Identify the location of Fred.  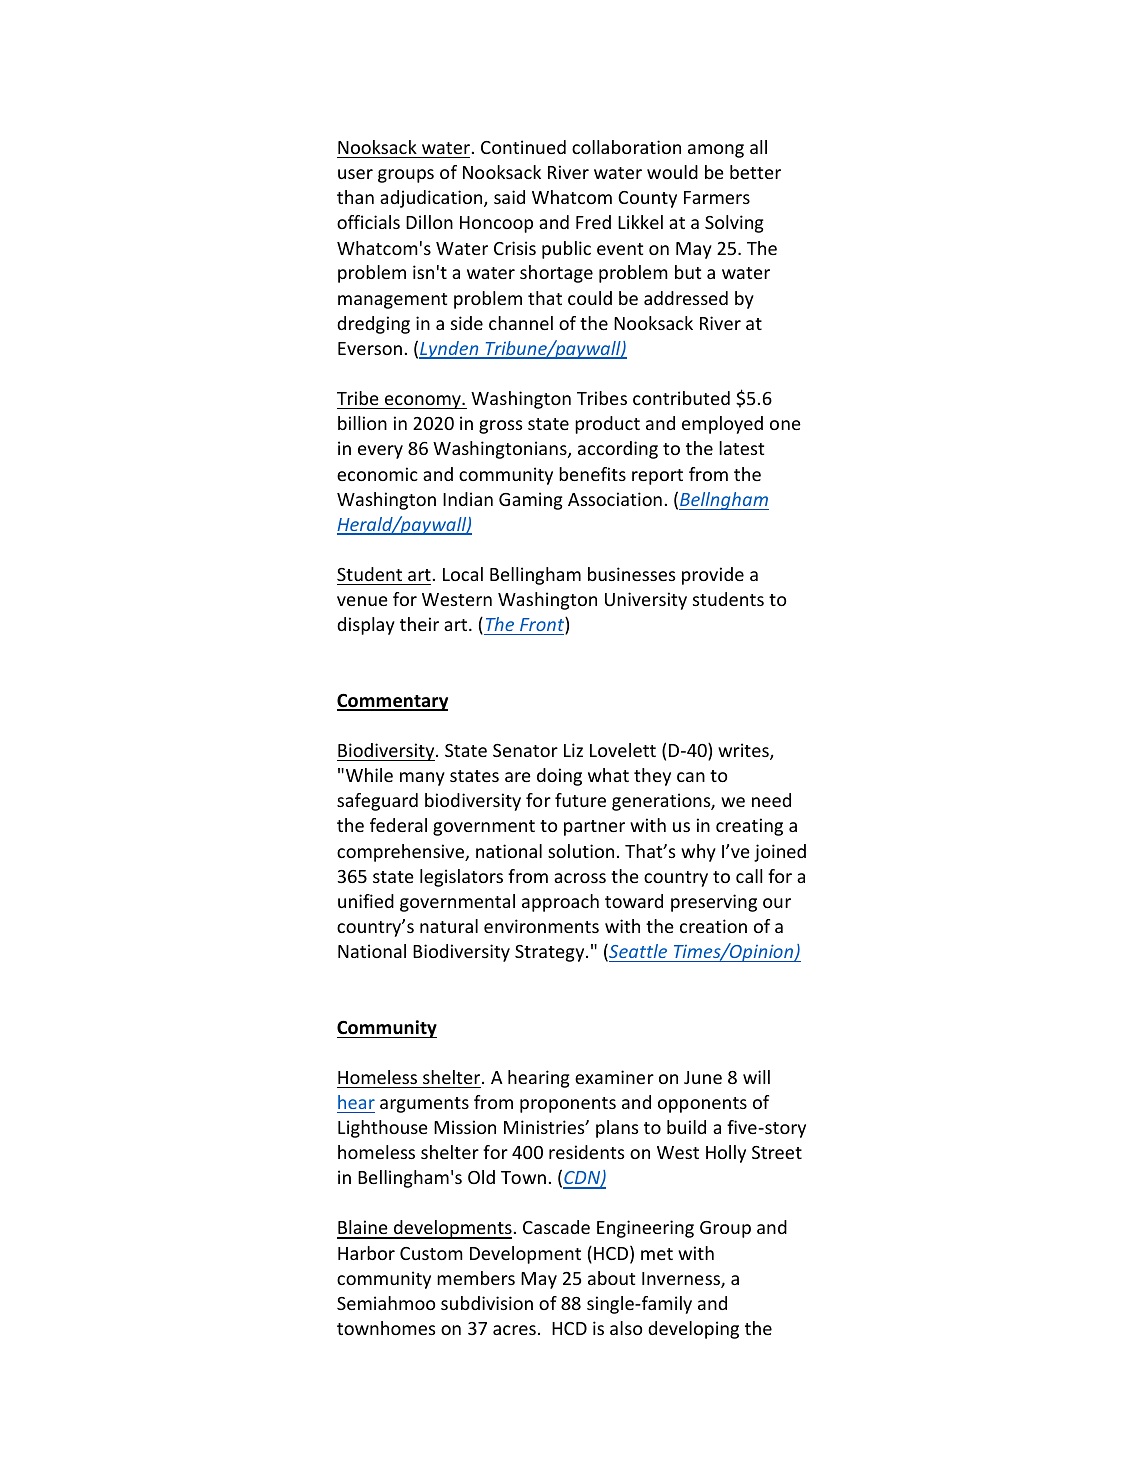
(593, 222).
